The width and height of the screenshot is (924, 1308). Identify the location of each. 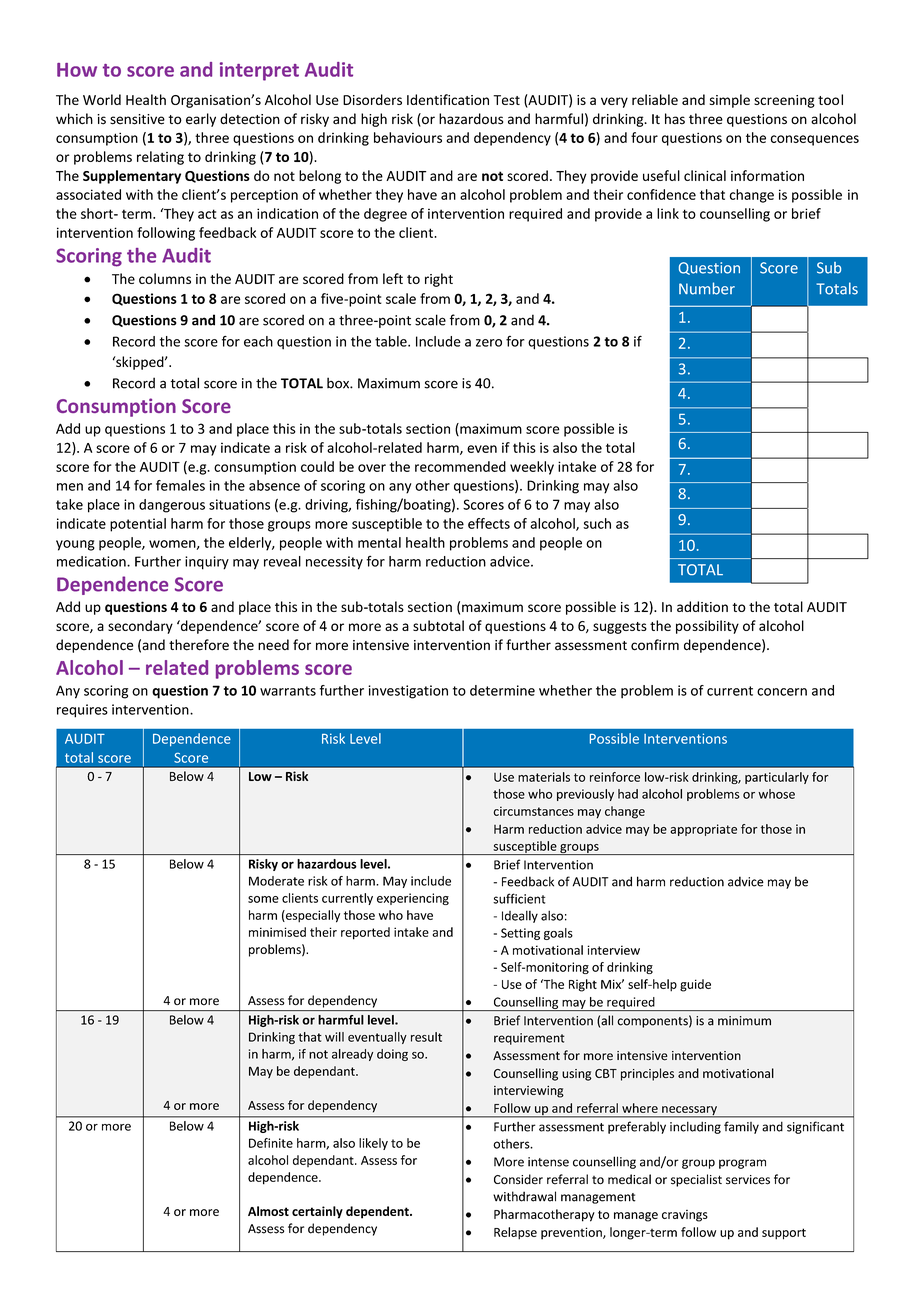
(258, 341).
